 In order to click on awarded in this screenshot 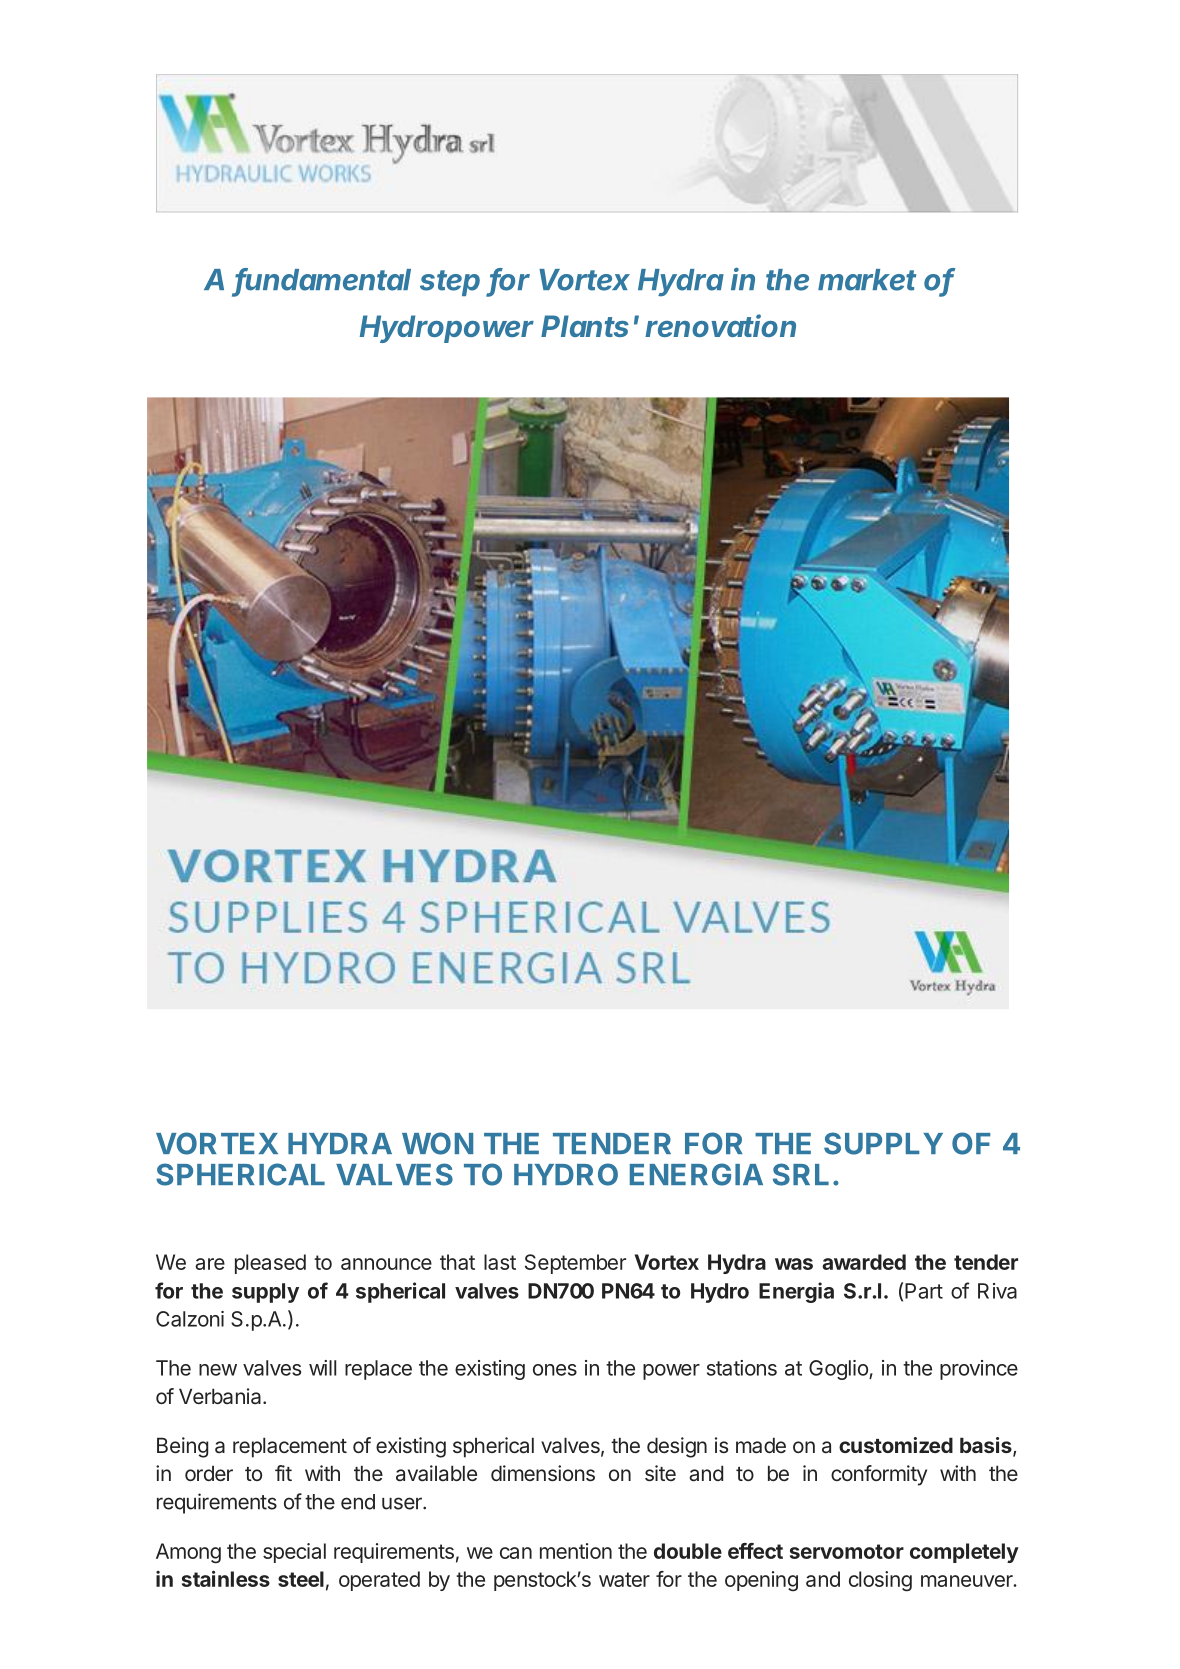, I will do `click(864, 1262)`.
